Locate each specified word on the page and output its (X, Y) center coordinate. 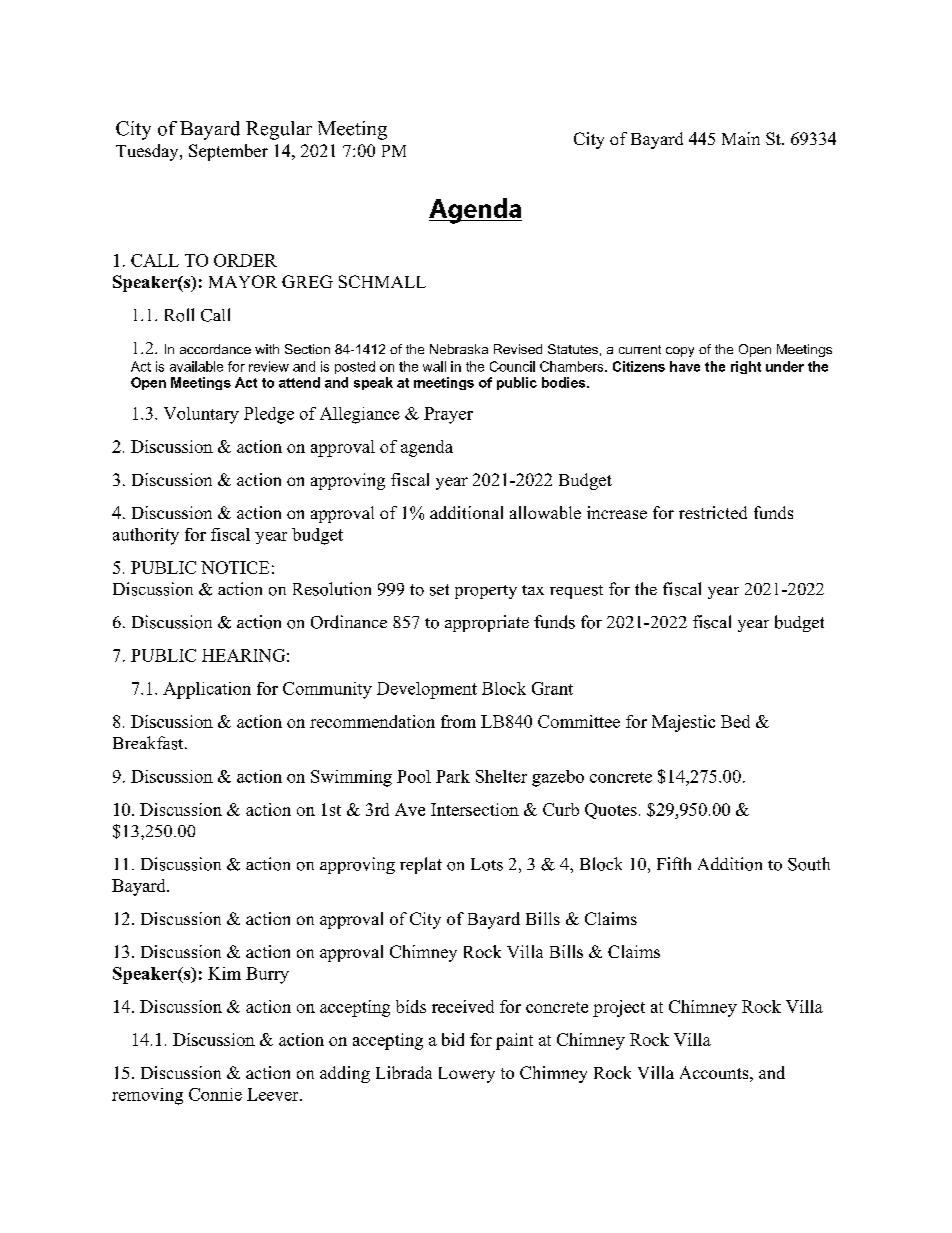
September (228, 152)
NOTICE (235, 567)
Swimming (351, 778)
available (196, 366)
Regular (279, 130)
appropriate (487, 623)
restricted (713, 512)
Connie (215, 1094)
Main (741, 138)
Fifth (674, 863)
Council (512, 366)
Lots (487, 864)
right (746, 367)
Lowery (467, 1075)
